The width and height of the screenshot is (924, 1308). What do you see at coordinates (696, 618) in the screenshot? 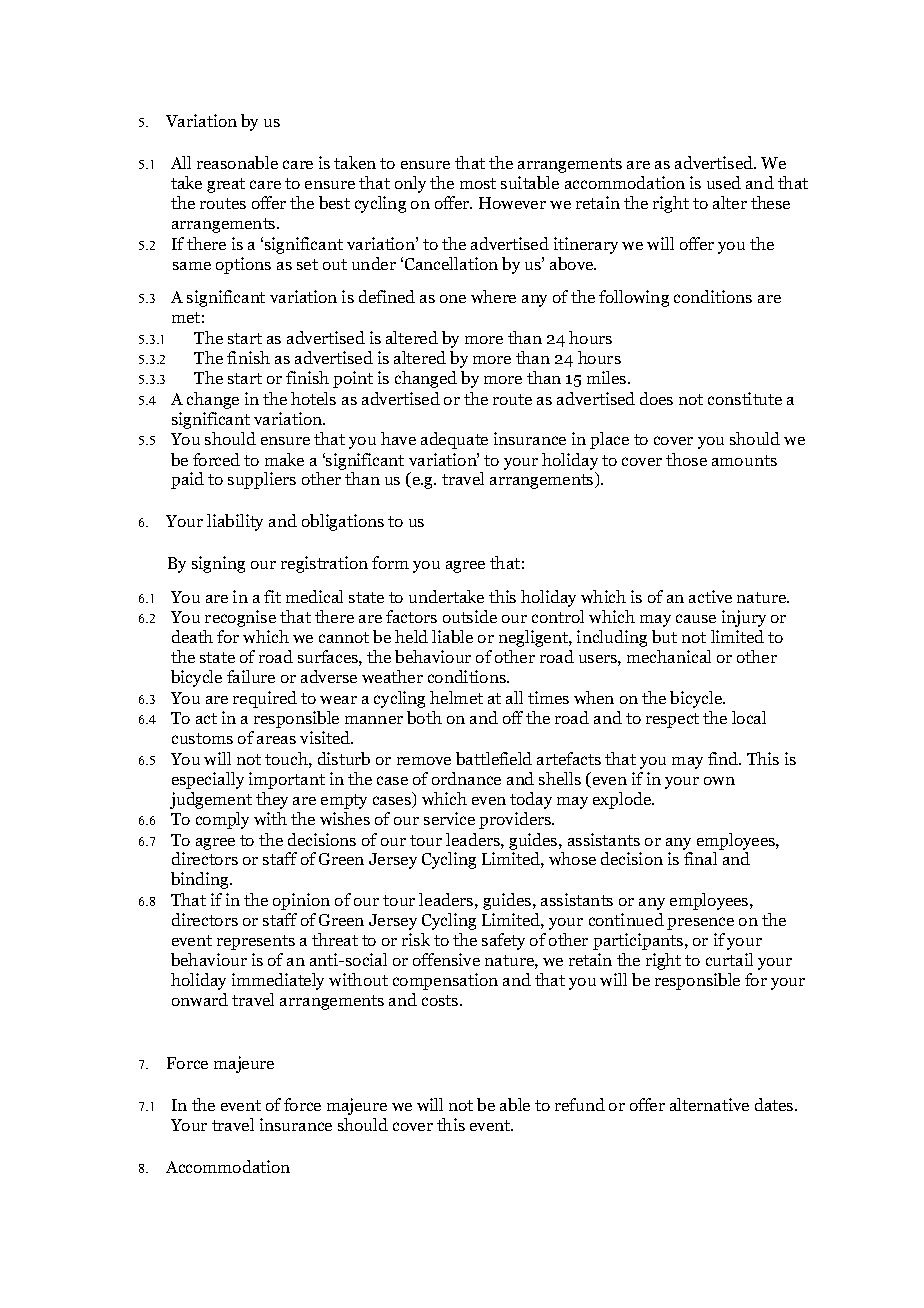
I see `cause` at bounding box center [696, 618].
